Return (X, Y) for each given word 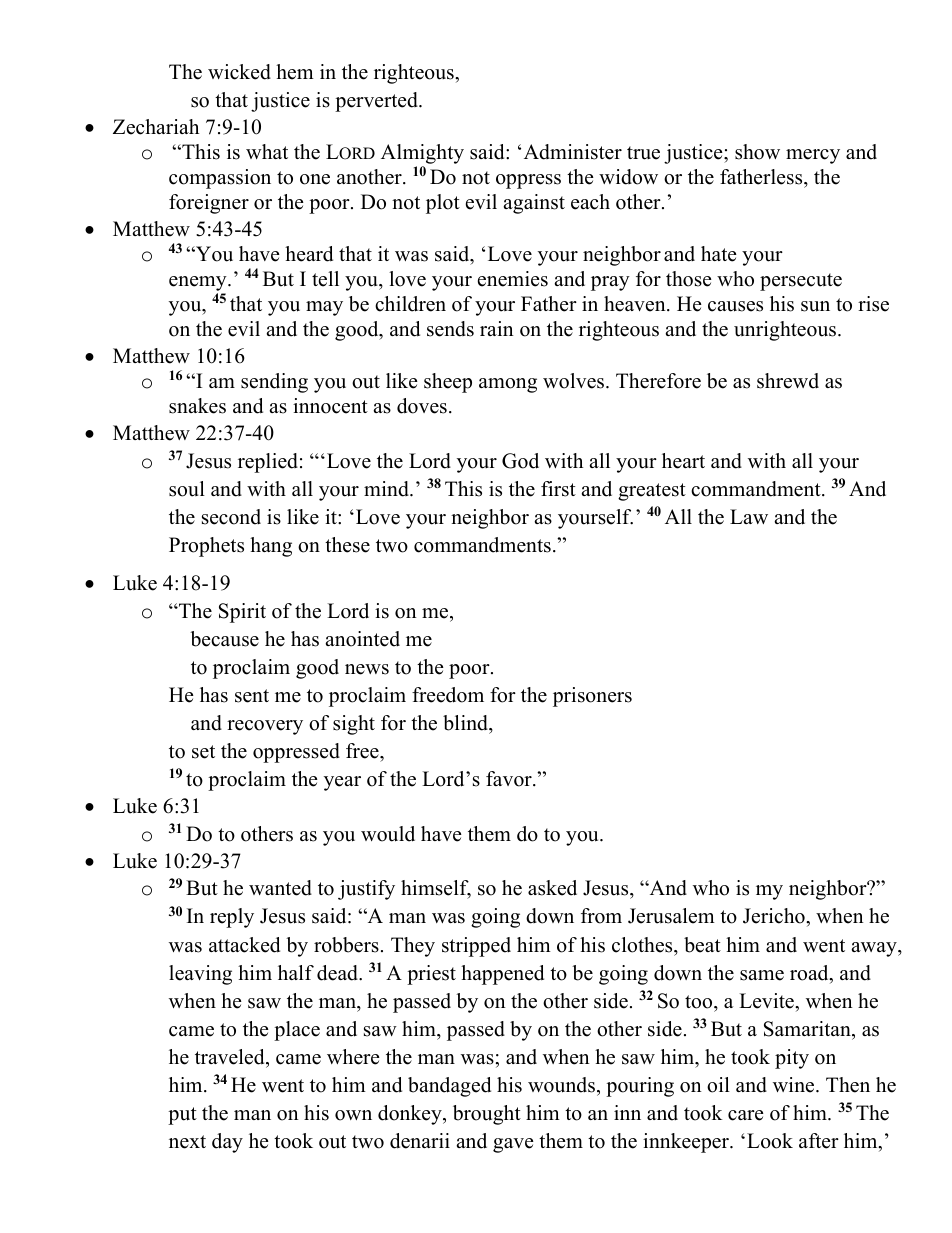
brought (487, 1115)
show (757, 152)
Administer (573, 152)
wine (795, 1085)
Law (749, 516)
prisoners (592, 697)
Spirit (242, 613)
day (227, 1143)
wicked (239, 72)
